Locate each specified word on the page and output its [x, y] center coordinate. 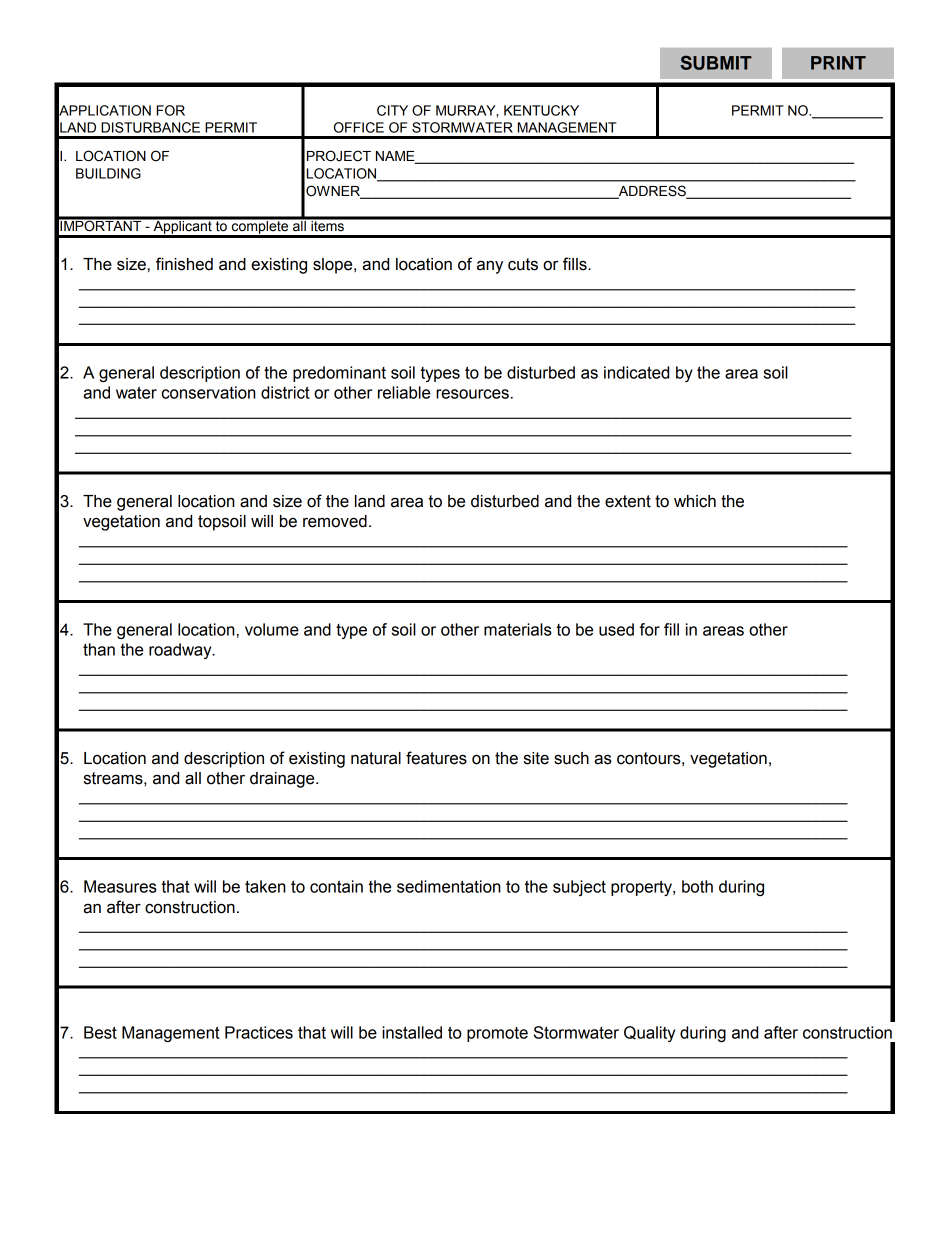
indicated [636, 372]
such [571, 758]
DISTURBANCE [150, 127]
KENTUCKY [541, 110]
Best [100, 1032]
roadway [181, 651]
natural [376, 758]
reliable [404, 392]
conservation [209, 392]
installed [412, 1032]
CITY [392, 110]
